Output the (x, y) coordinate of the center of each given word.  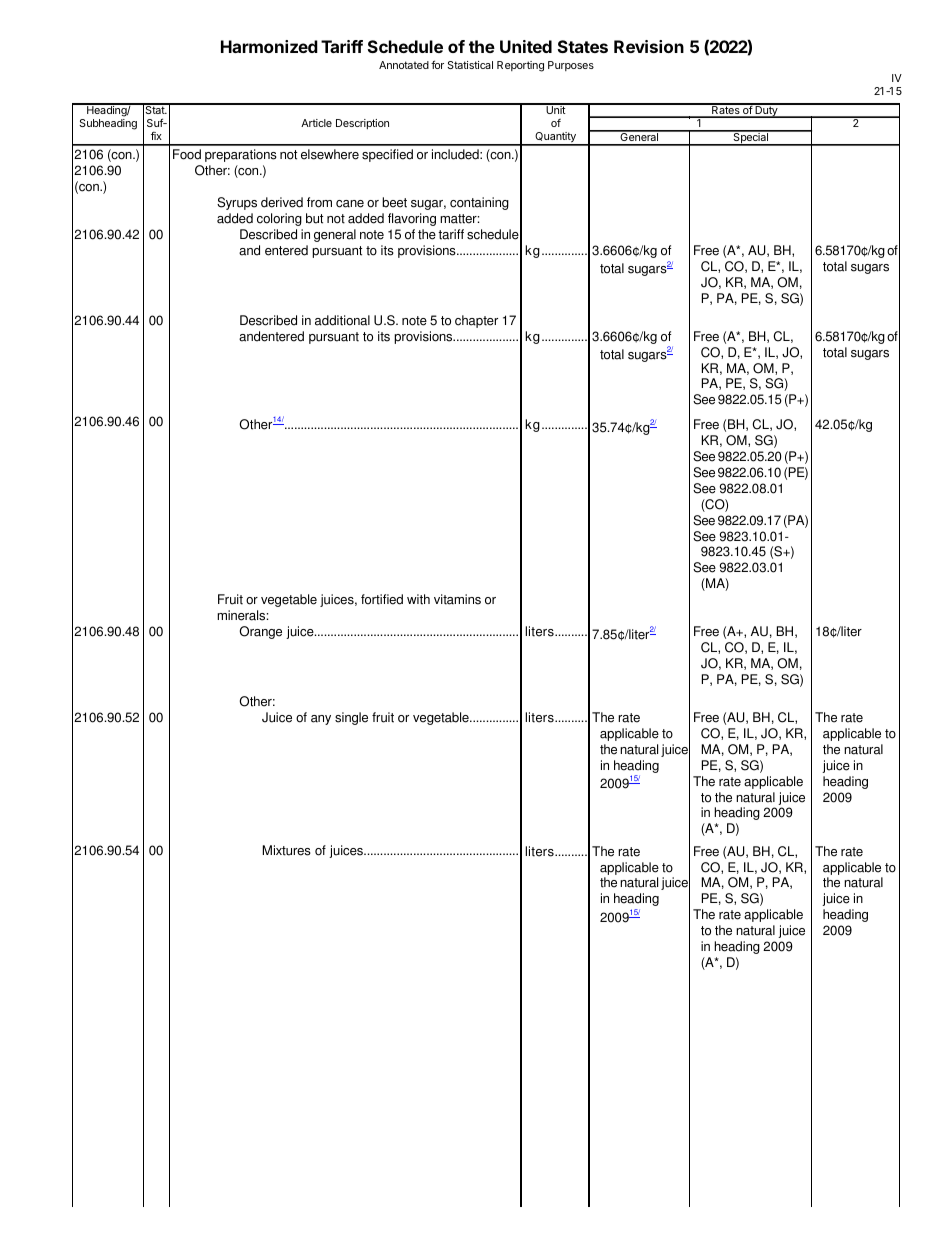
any (321, 720)
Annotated (404, 65)
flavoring (412, 219)
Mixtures (287, 850)
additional (342, 320)
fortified (382, 599)
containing (479, 203)
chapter (476, 321)
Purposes (571, 66)
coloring (279, 219)
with (418, 599)
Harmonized (269, 46)
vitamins (457, 599)
